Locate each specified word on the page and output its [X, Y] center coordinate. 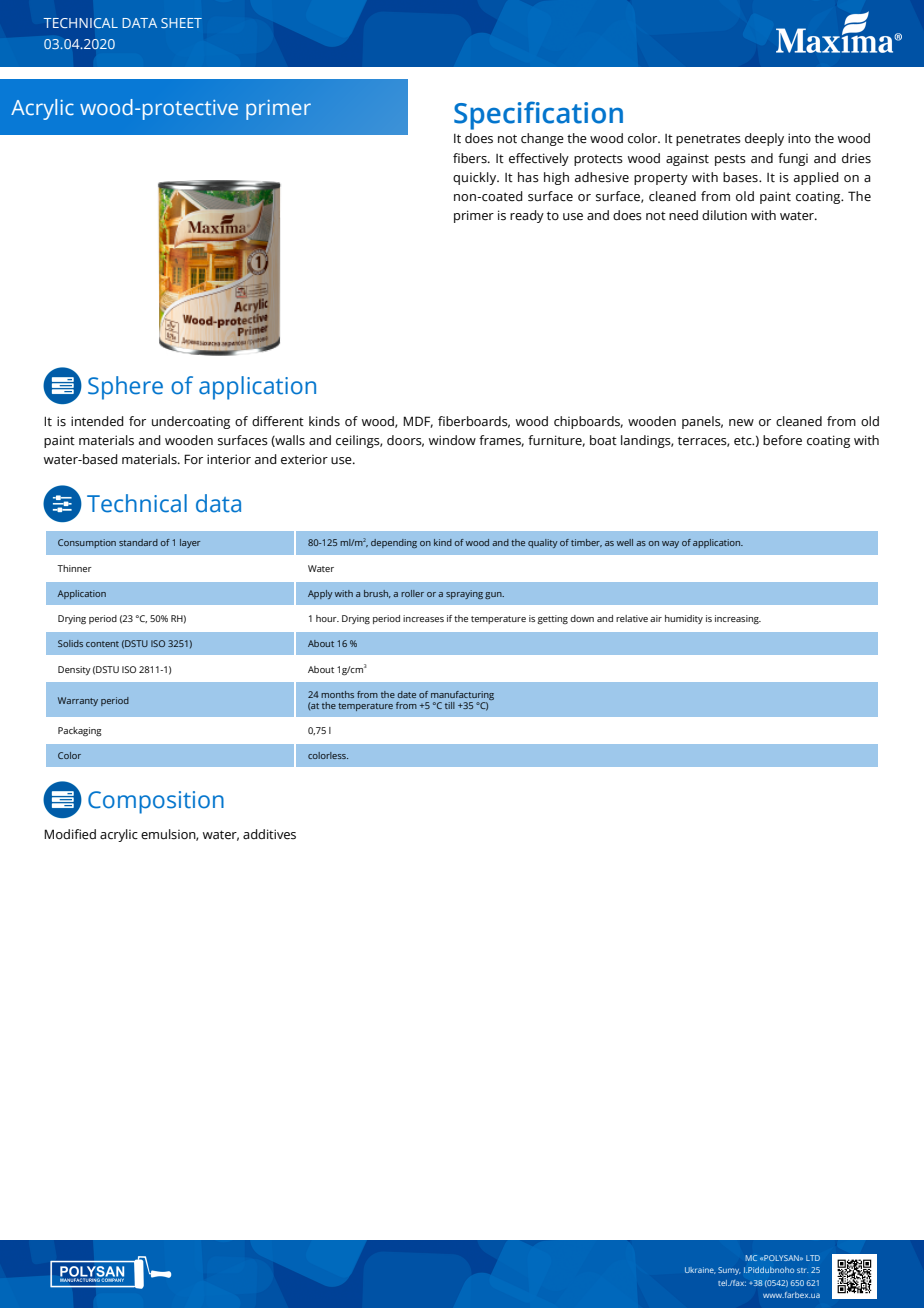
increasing [738, 619]
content [102, 644]
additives [269, 834]
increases [423, 618]
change [542, 139]
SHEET [181, 23]
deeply [764, 139]
